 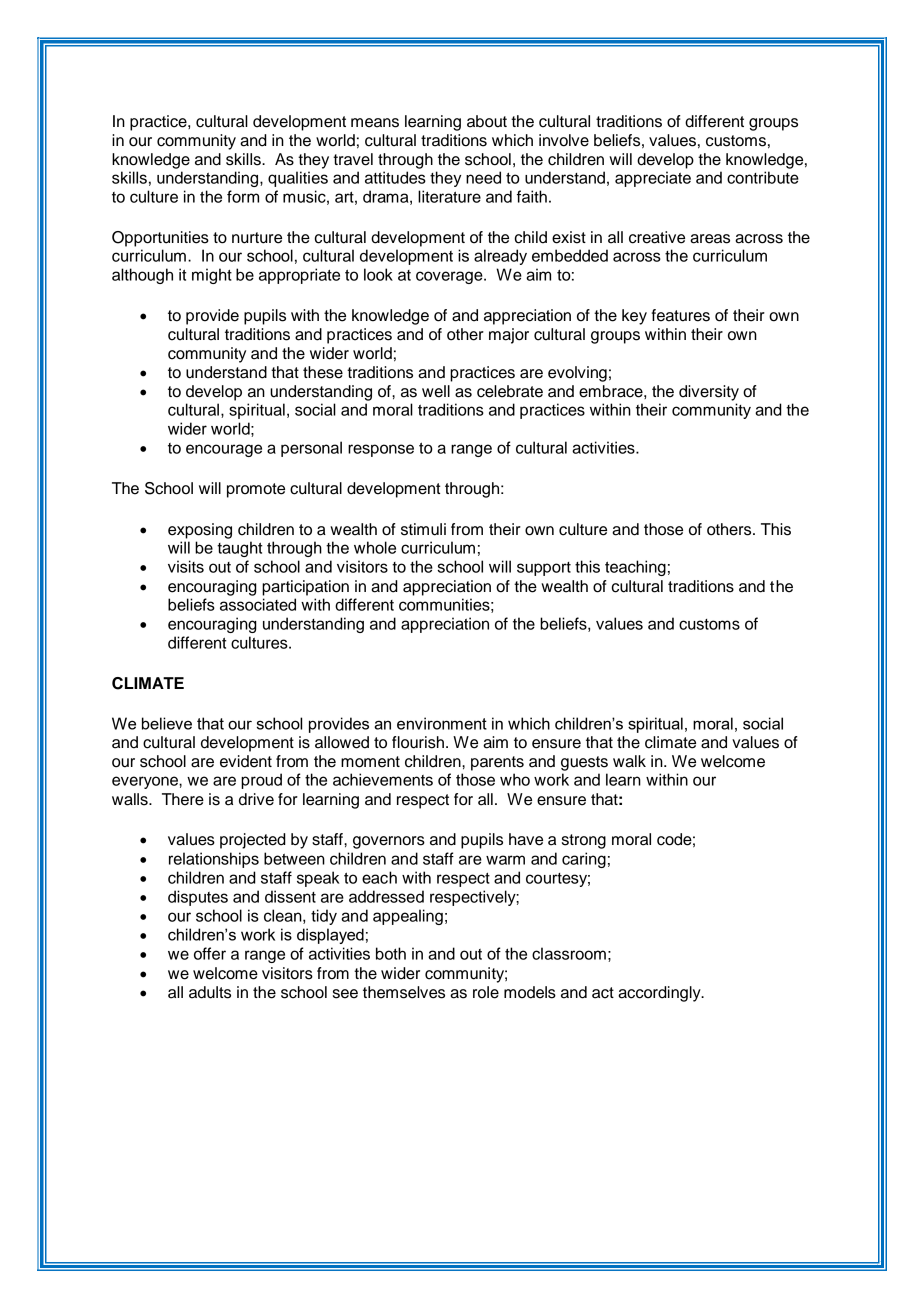 I want to click on appreciate, so click(x=653, y=179).
